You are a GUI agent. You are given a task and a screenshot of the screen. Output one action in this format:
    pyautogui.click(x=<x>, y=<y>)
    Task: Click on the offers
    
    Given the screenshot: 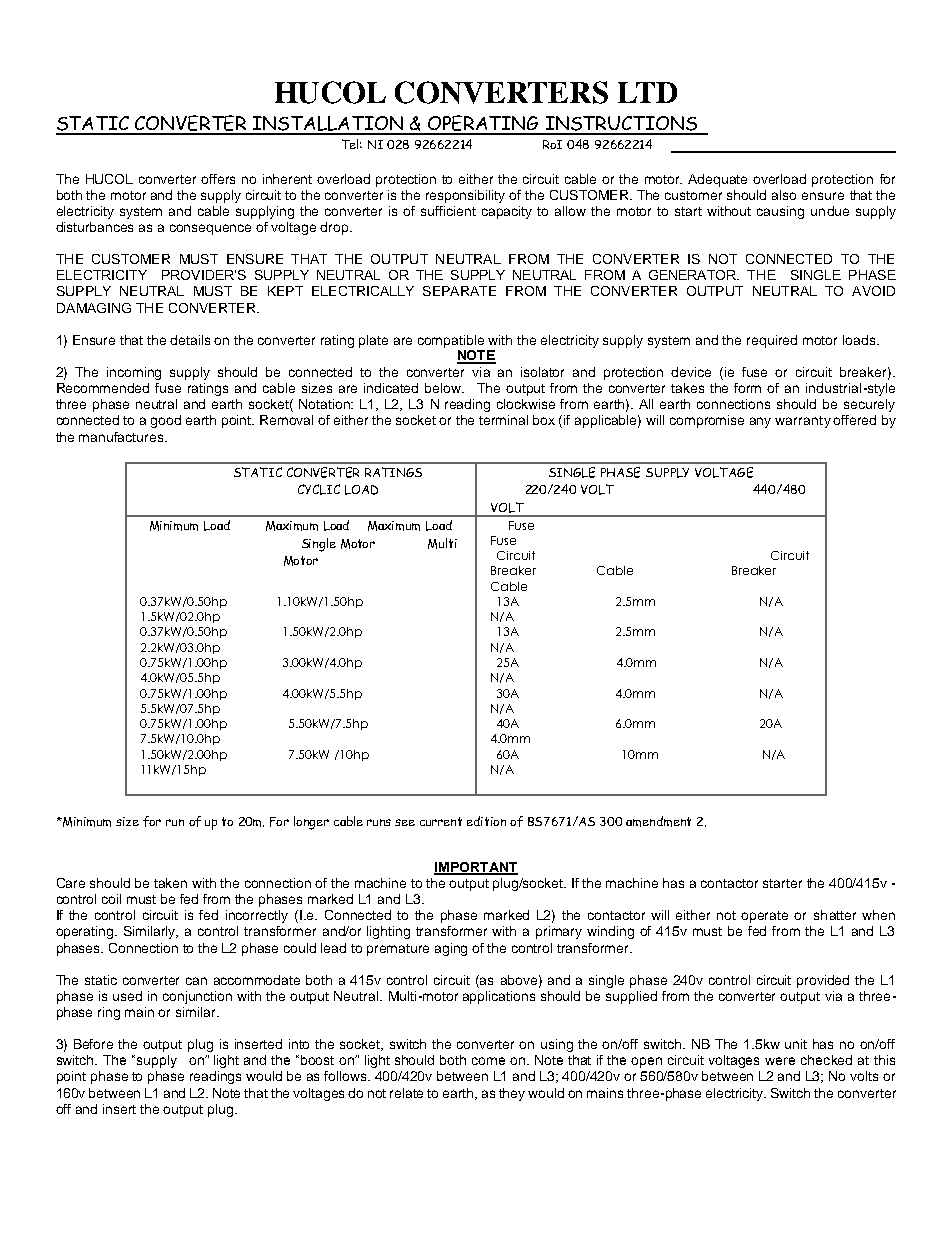 What is the action you would take?
    pyautogui.click(x=218, y=179)
